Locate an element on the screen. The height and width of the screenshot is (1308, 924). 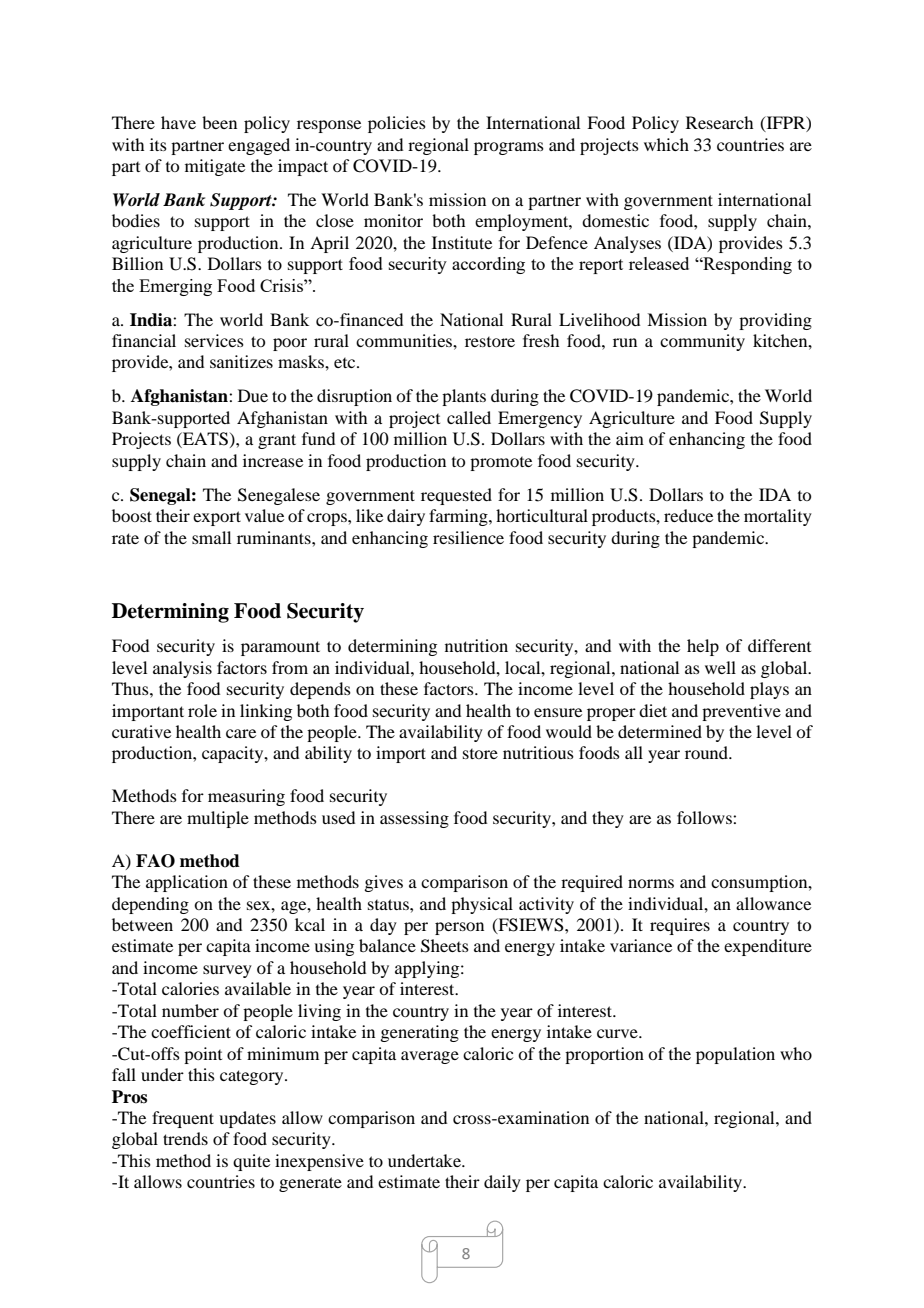
trends is located at coordinates (185, 1138).
